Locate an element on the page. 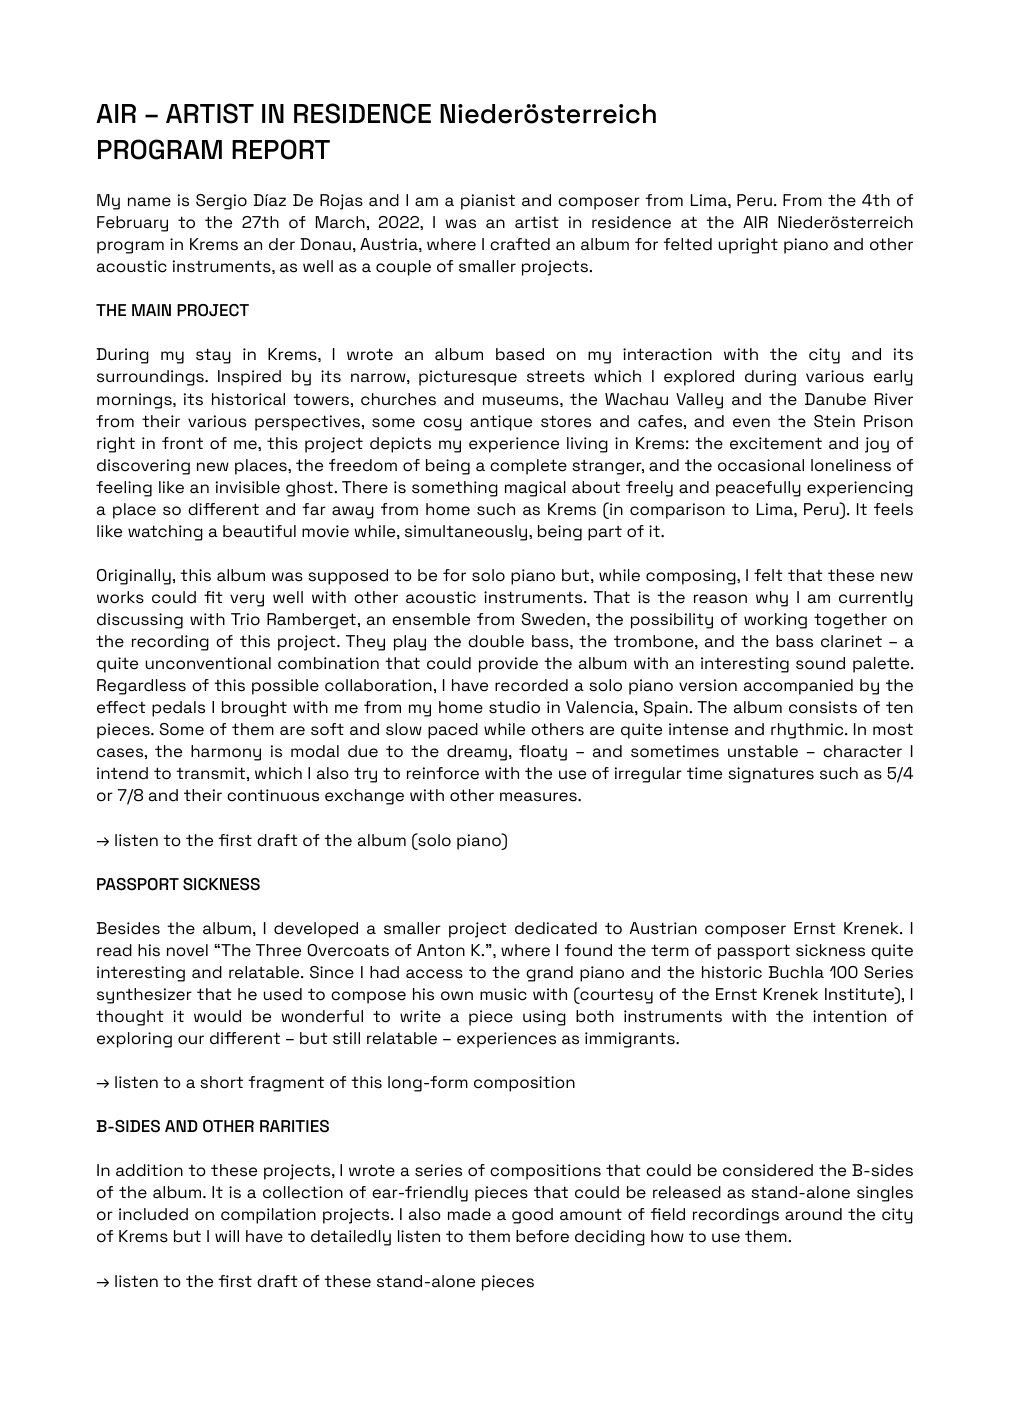 The height and width of the document is (1428, 1010). interaction is located at coordinates (667, 354).
